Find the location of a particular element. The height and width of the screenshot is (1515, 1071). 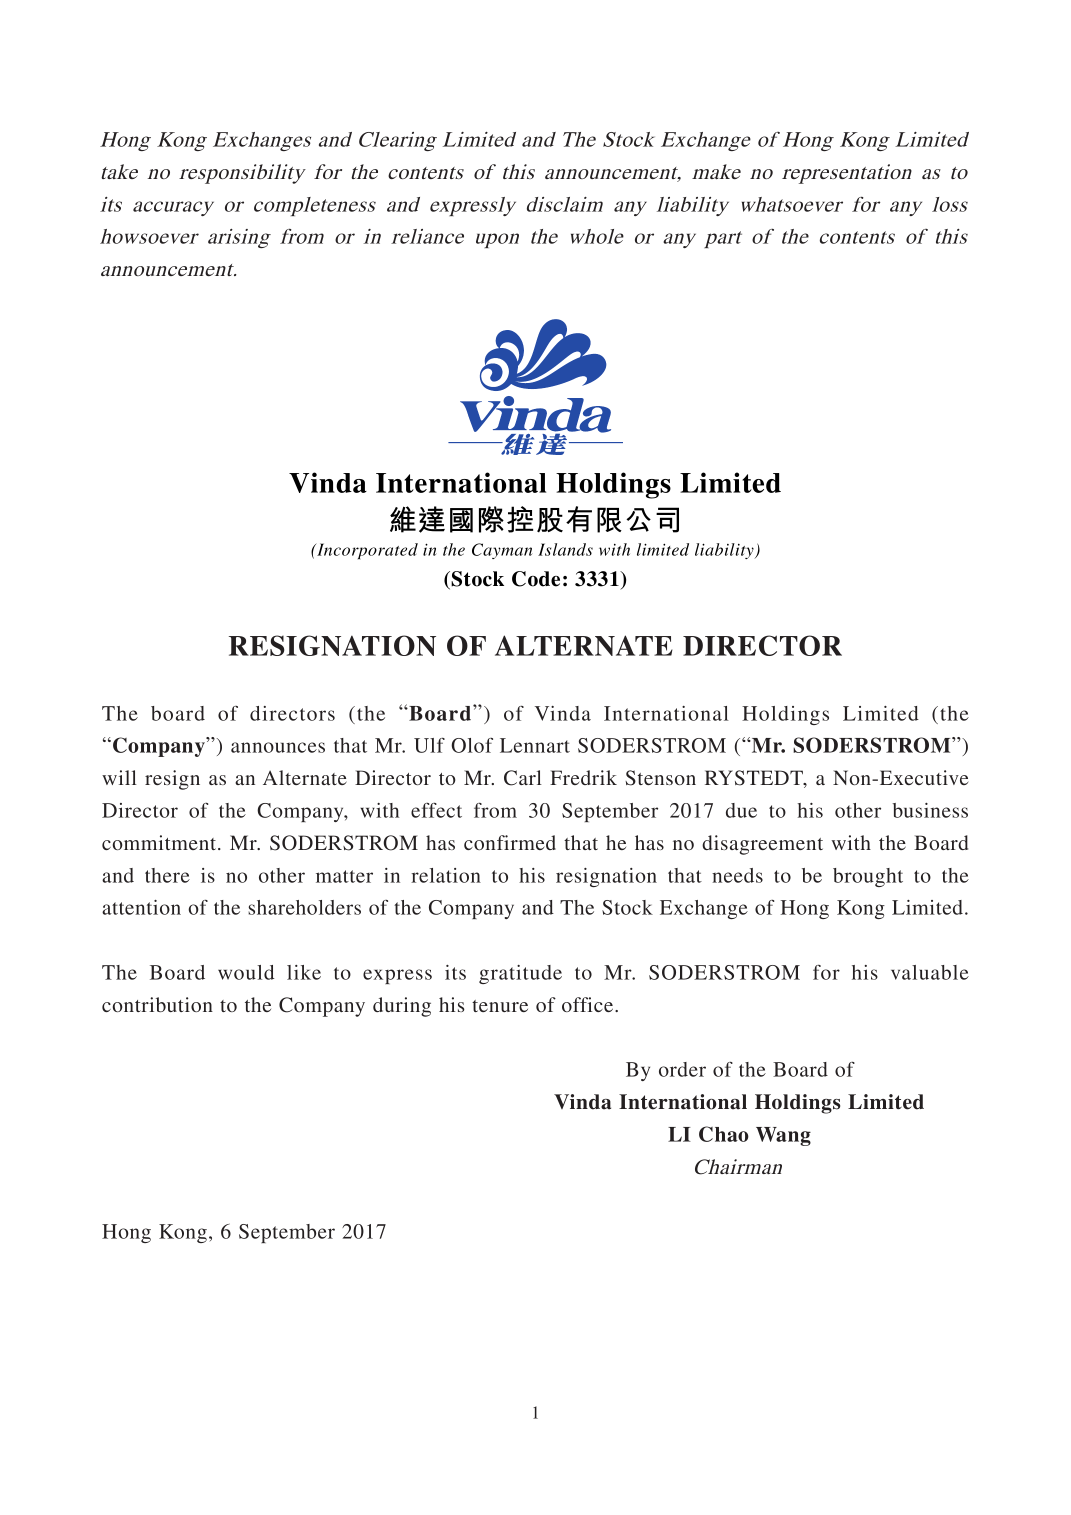

contribution is located at coordinates (157, 1004).
